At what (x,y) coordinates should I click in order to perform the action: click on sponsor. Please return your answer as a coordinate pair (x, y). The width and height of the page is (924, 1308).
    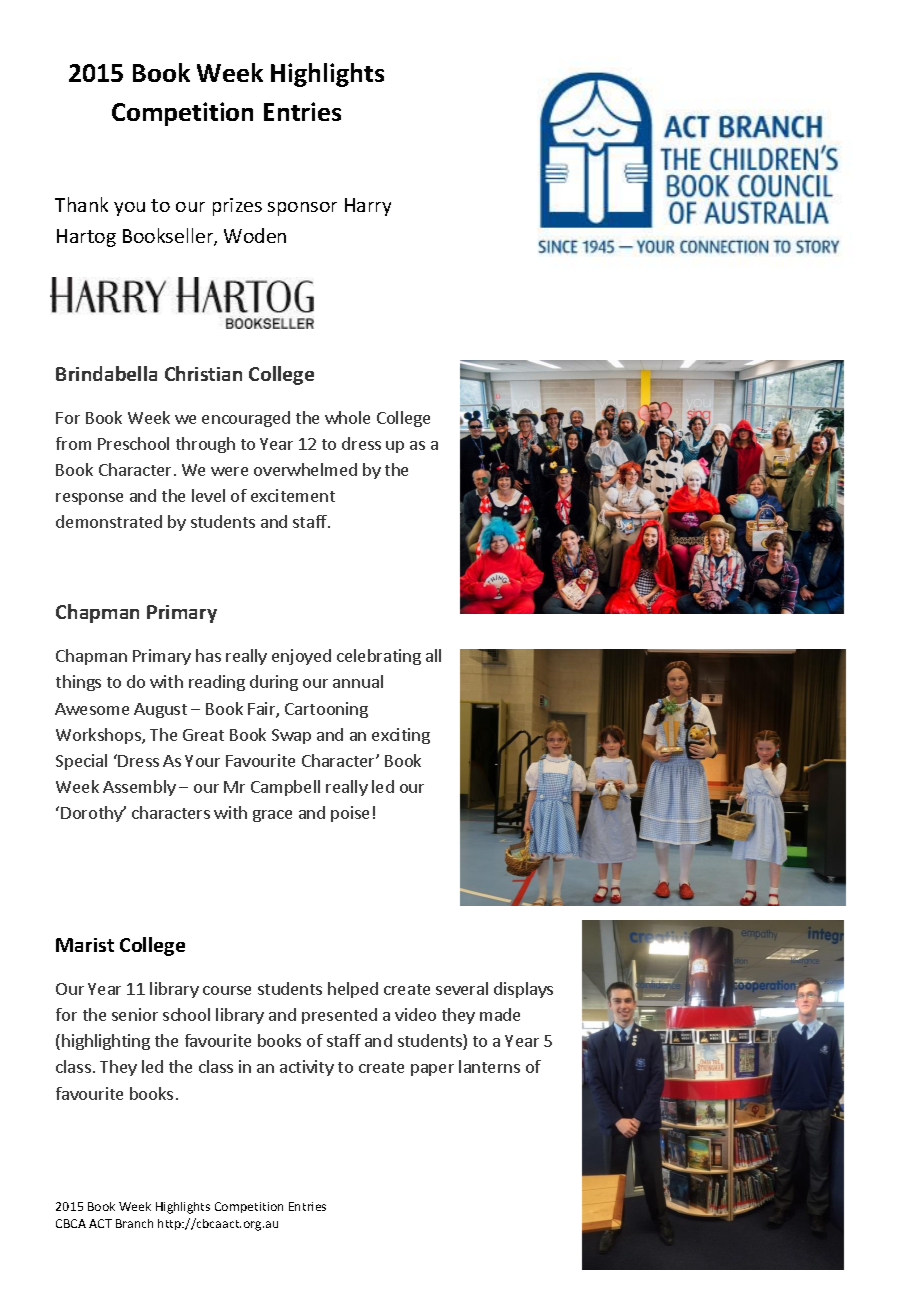
    Looking at the image, I should click on (302, 209).
